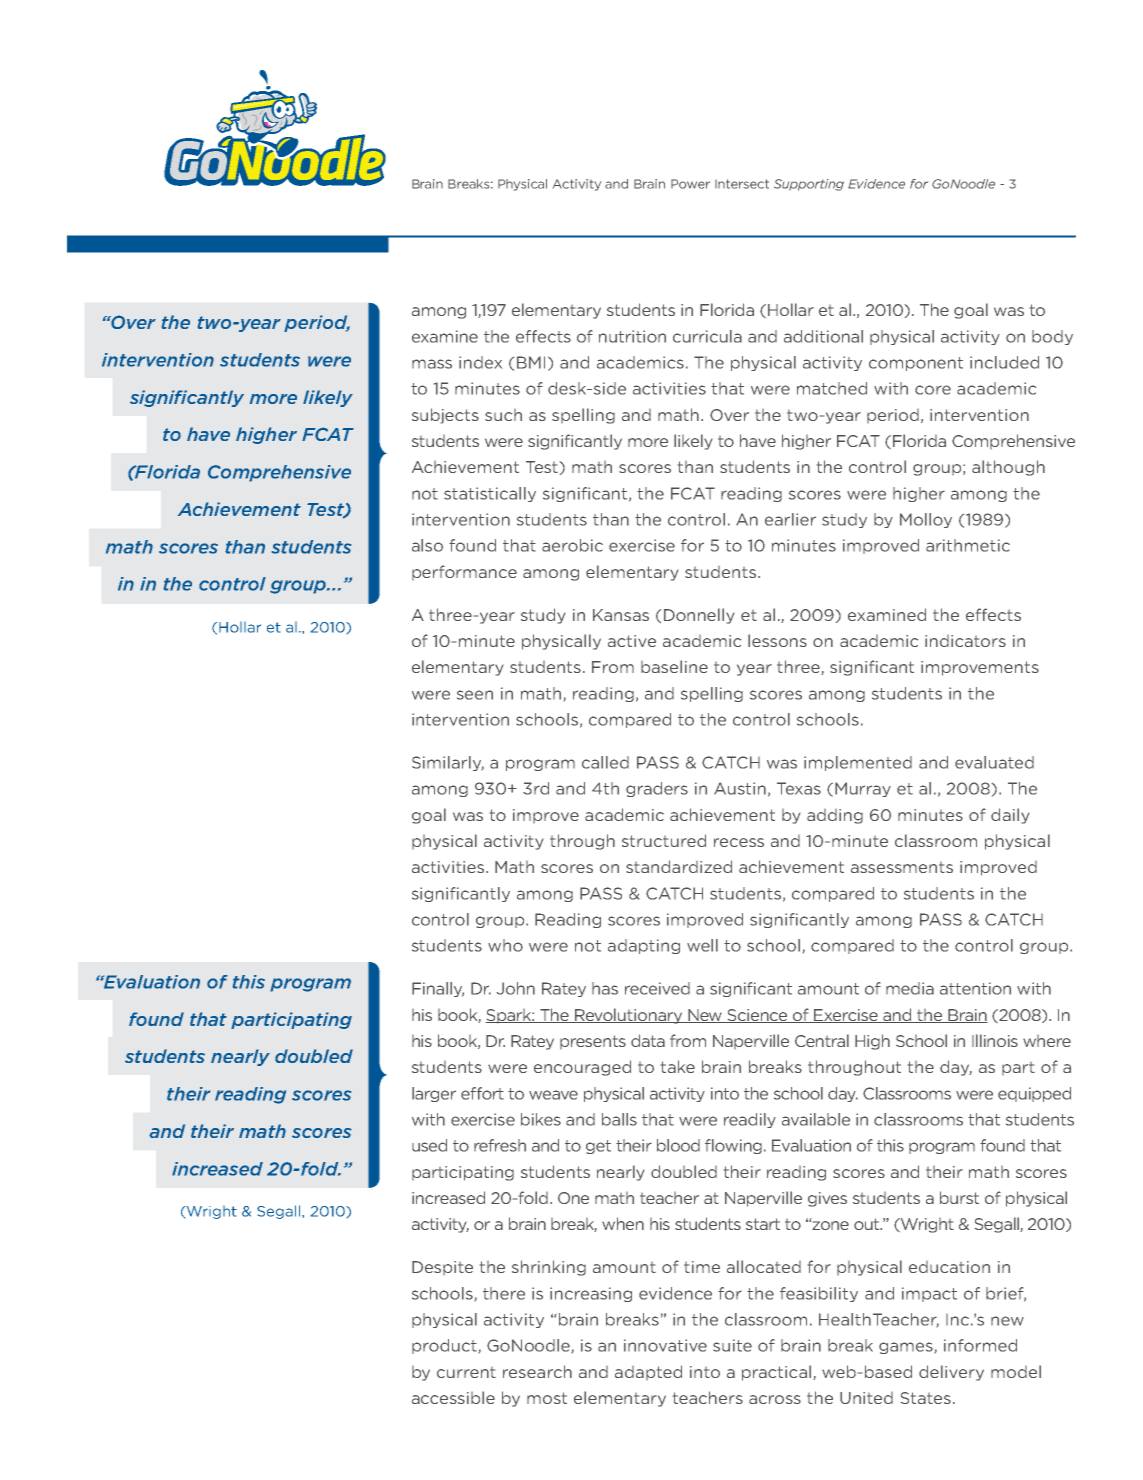  Describe the element at coordinates (790, 519) in the screenshot. I see `earlier` at that location.
